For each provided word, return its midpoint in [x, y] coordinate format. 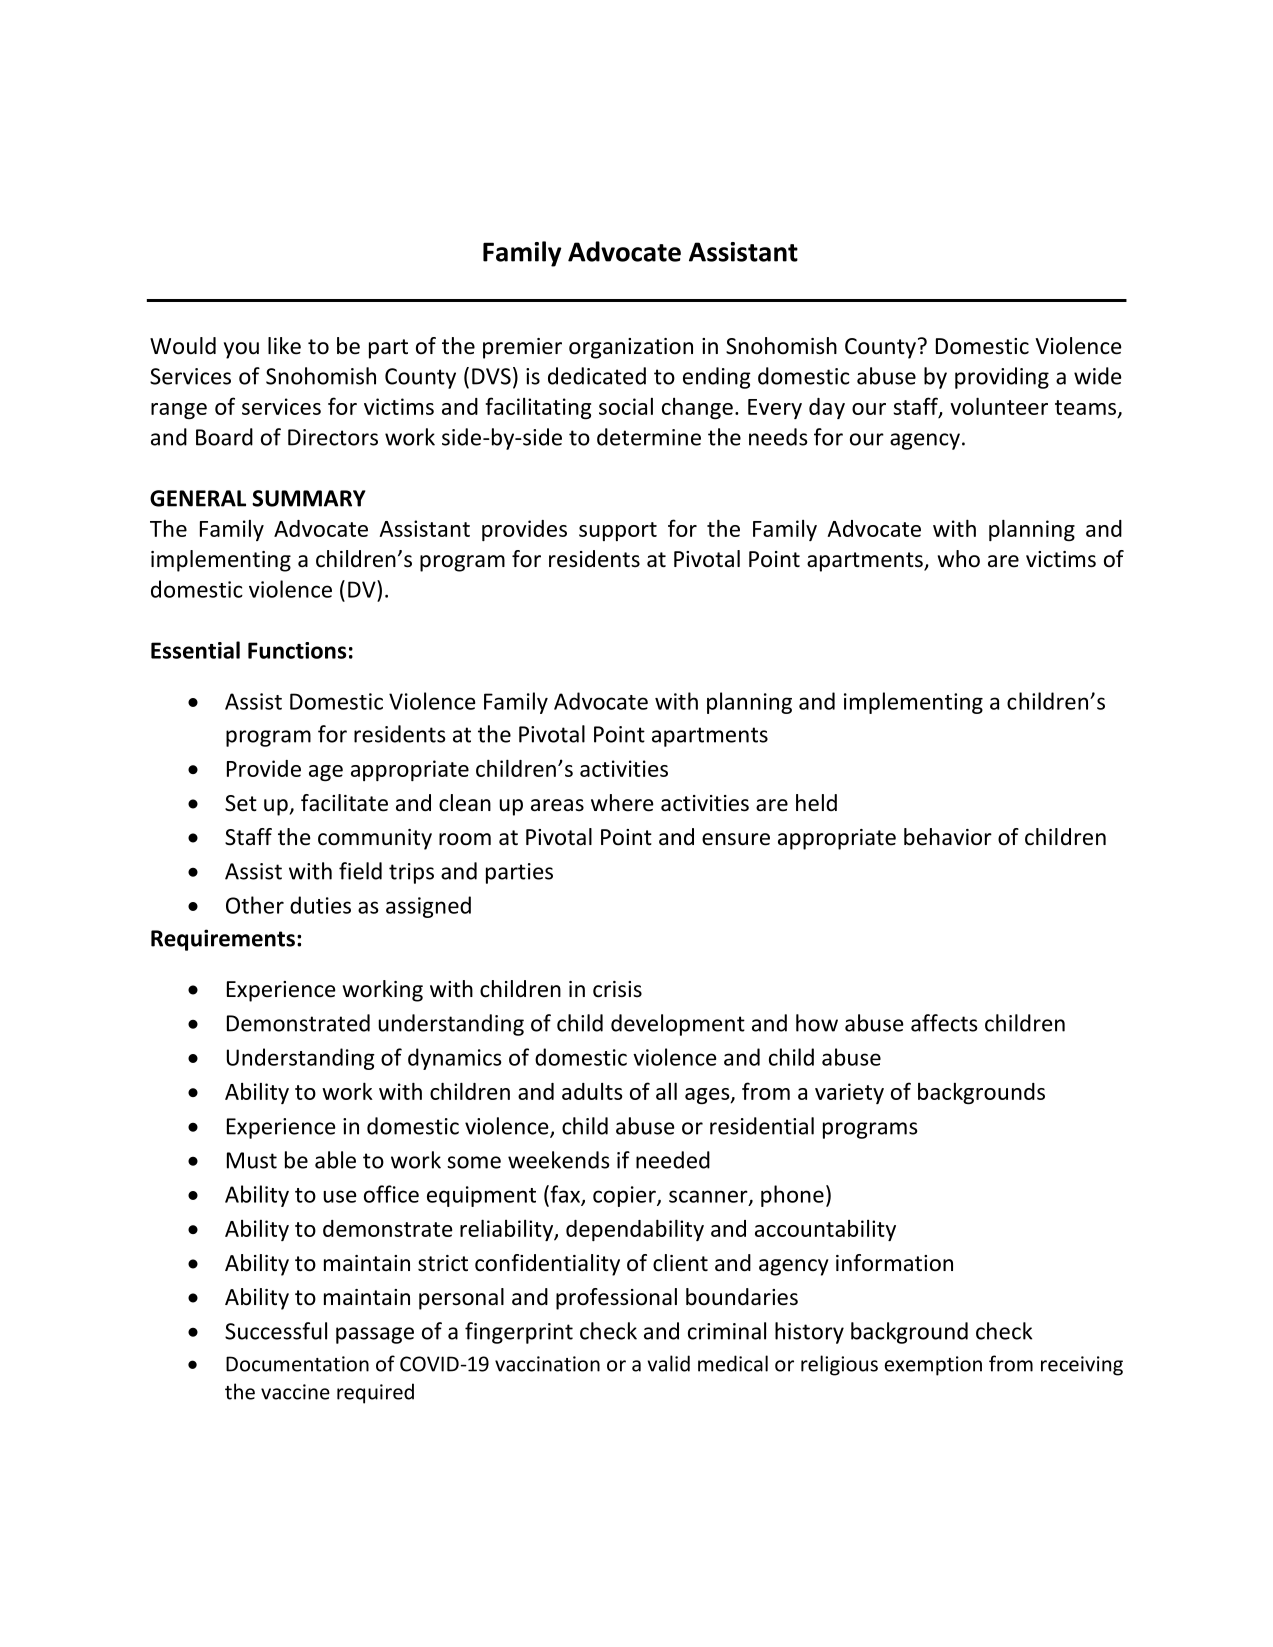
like [284, 346]
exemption [933, 1366]
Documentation [297, 1364]
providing [1002, 378]
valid [669, 1363]
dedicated [597, 376]
